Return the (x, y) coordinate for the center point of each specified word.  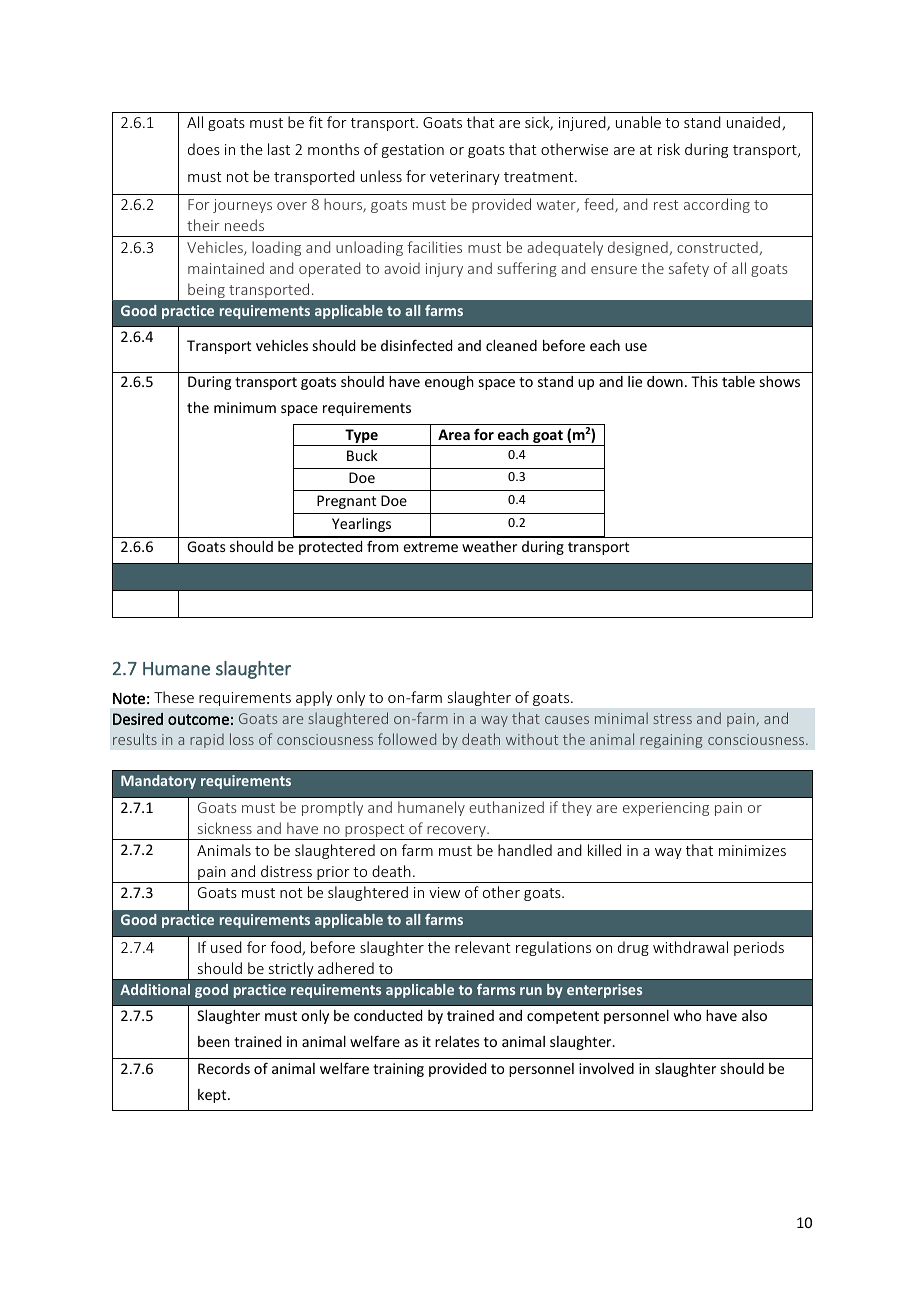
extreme (430, 547)
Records (224, 1068)
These (174, 697)
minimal (621, 718)
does (204, 149)
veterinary (465, 178)
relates (457, 1041)
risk (669, 149)
